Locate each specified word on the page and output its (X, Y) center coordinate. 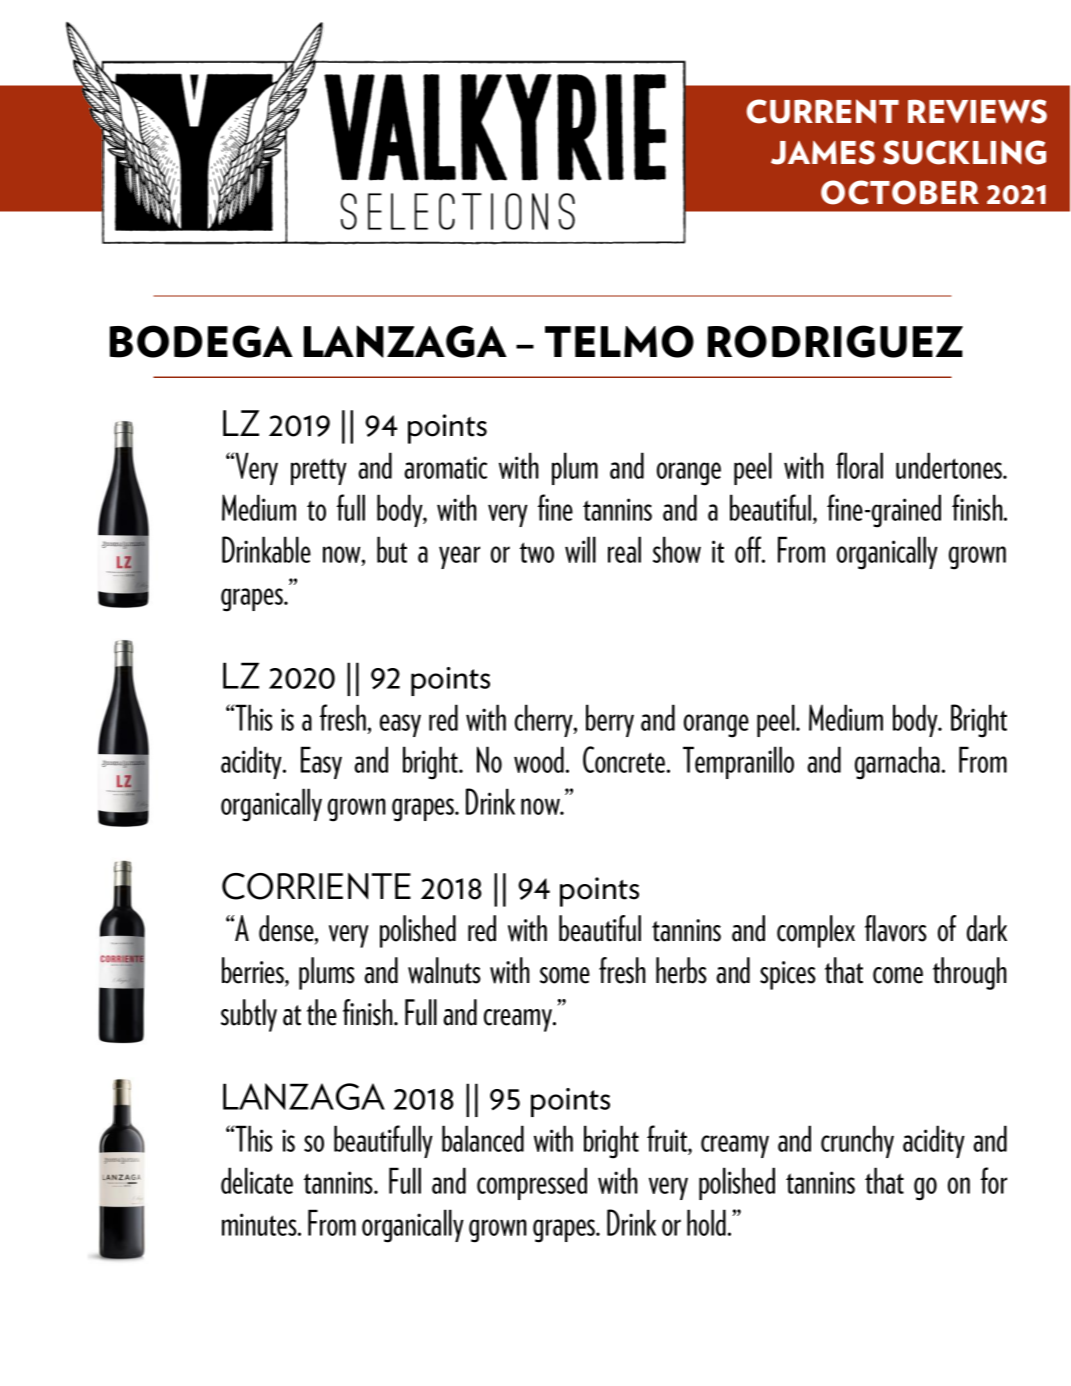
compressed (532, 1183)
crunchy (857, 1141)
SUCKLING (964, 152)
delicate (257, 1180)
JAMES (823, 152)
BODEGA (201, 341)
